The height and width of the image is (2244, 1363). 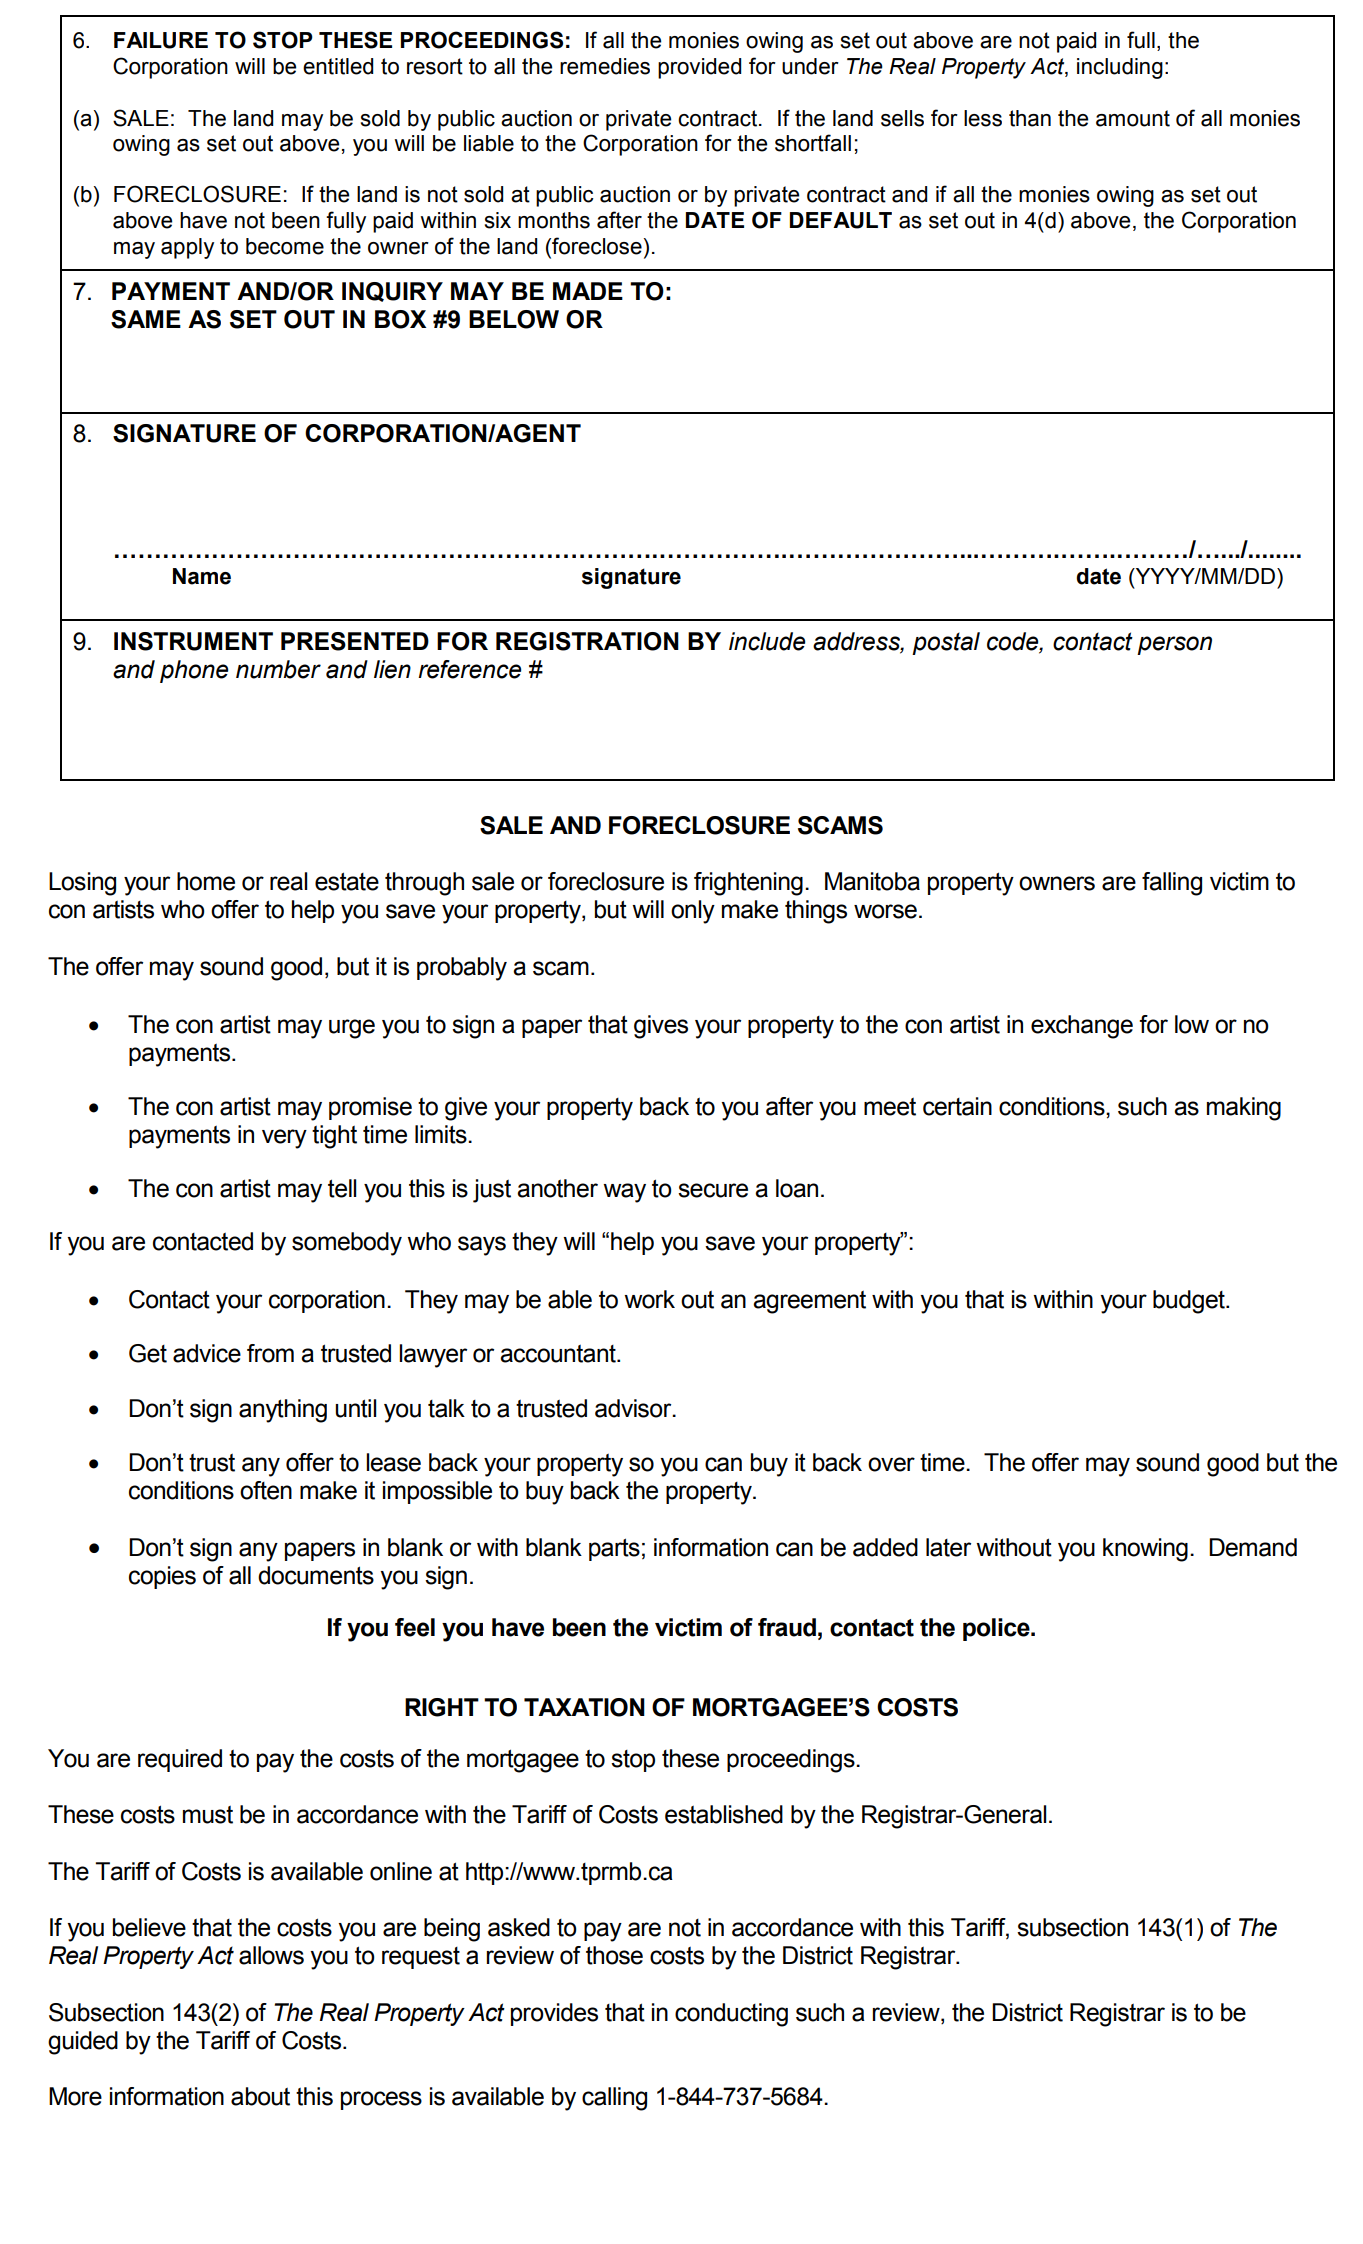 I want to click on FAILURE, so click(x=161, y=40).
